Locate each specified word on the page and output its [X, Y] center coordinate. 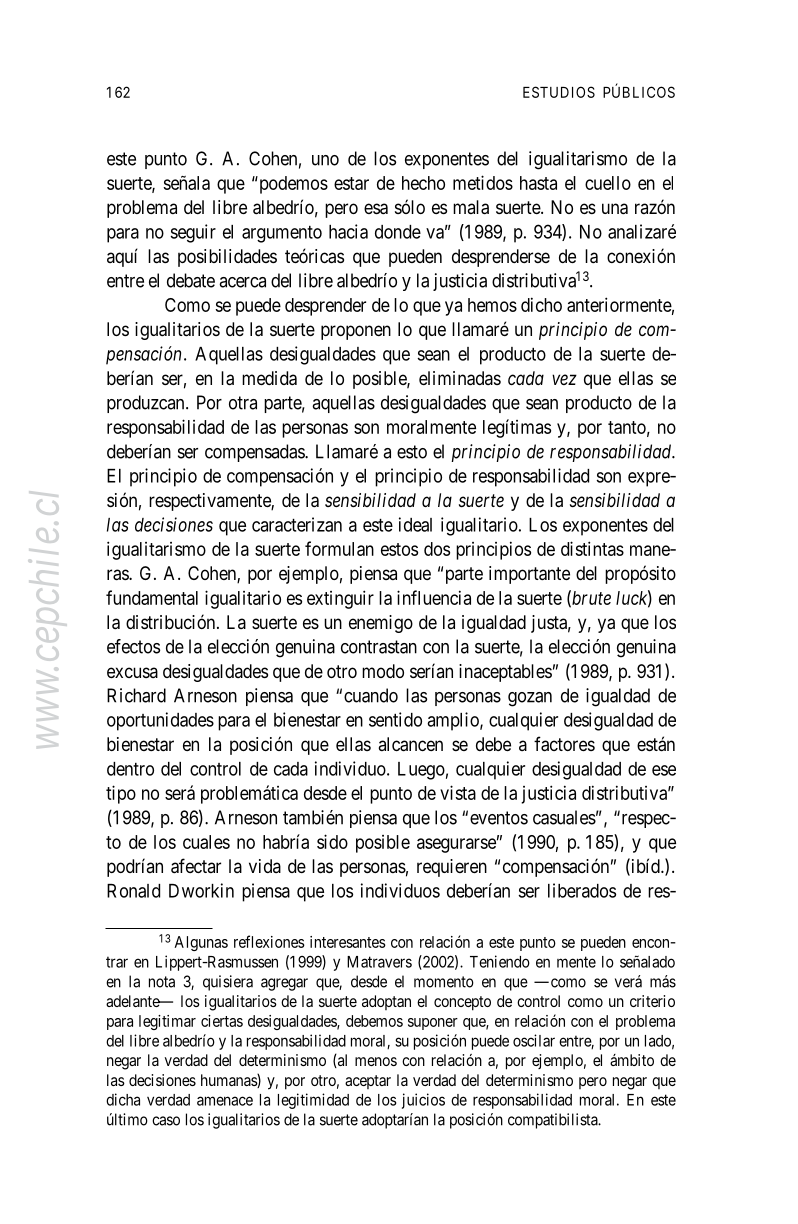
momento [444, 982]
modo [383, 671]
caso [166, 1121]
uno [325, 160]
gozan [530, 699]
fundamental [152, 597]
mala [471, 207]
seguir [193, 233]
